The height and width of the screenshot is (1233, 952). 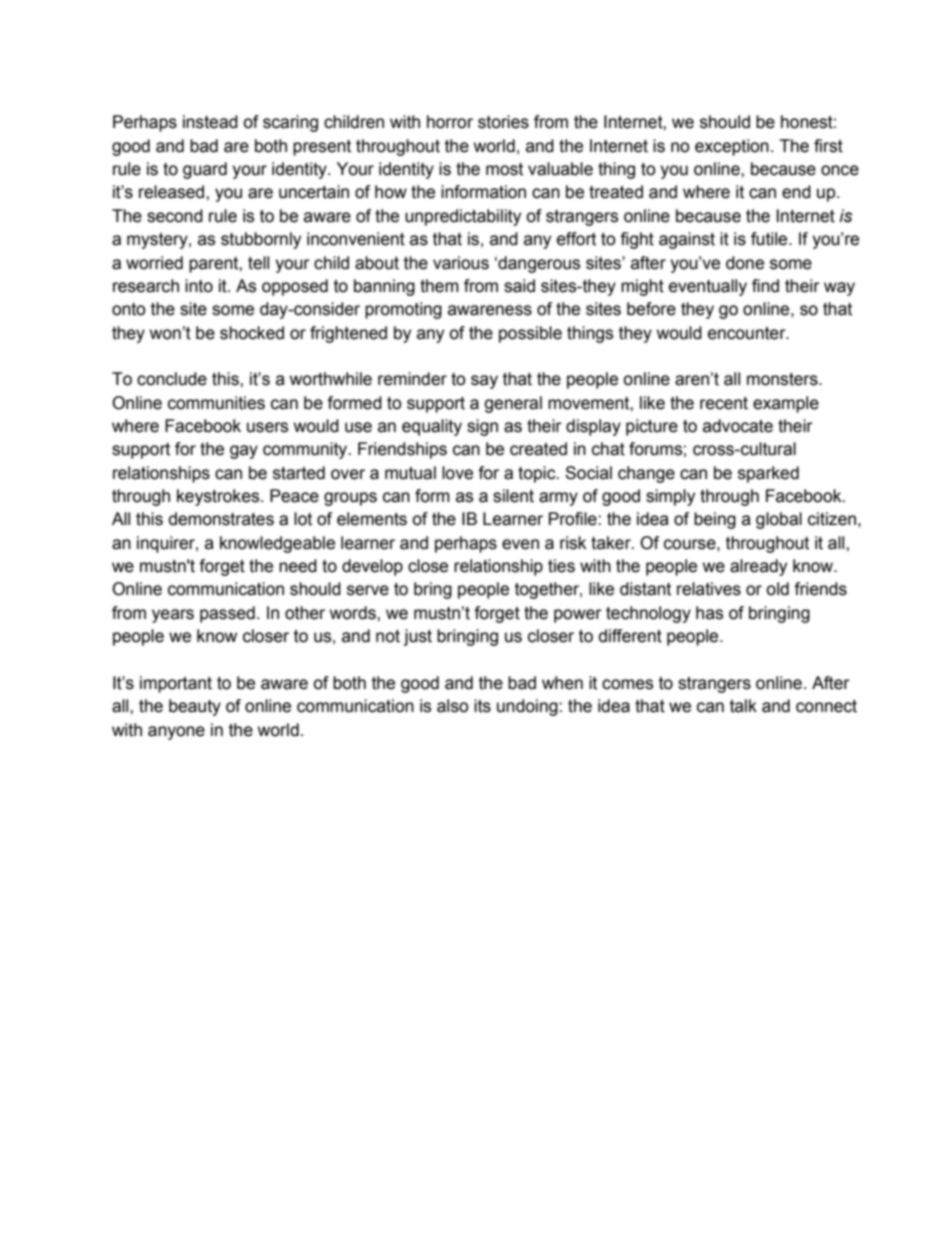 What do you see at coordinates (199, 286) in the screenshot?
I see `into` at bounding box center [199, 286].
